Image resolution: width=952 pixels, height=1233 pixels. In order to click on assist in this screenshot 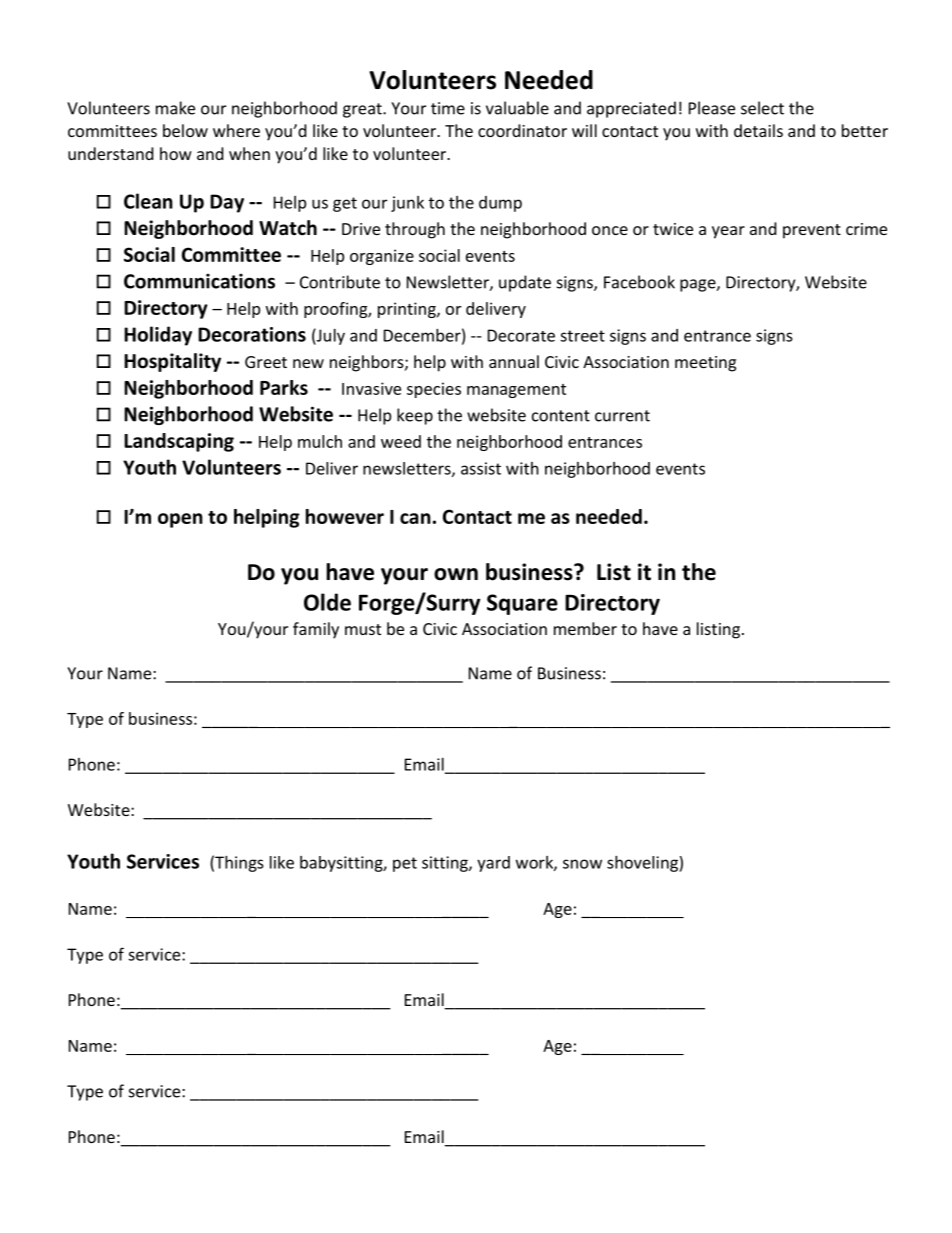, I will do `click(481, 468)`.
